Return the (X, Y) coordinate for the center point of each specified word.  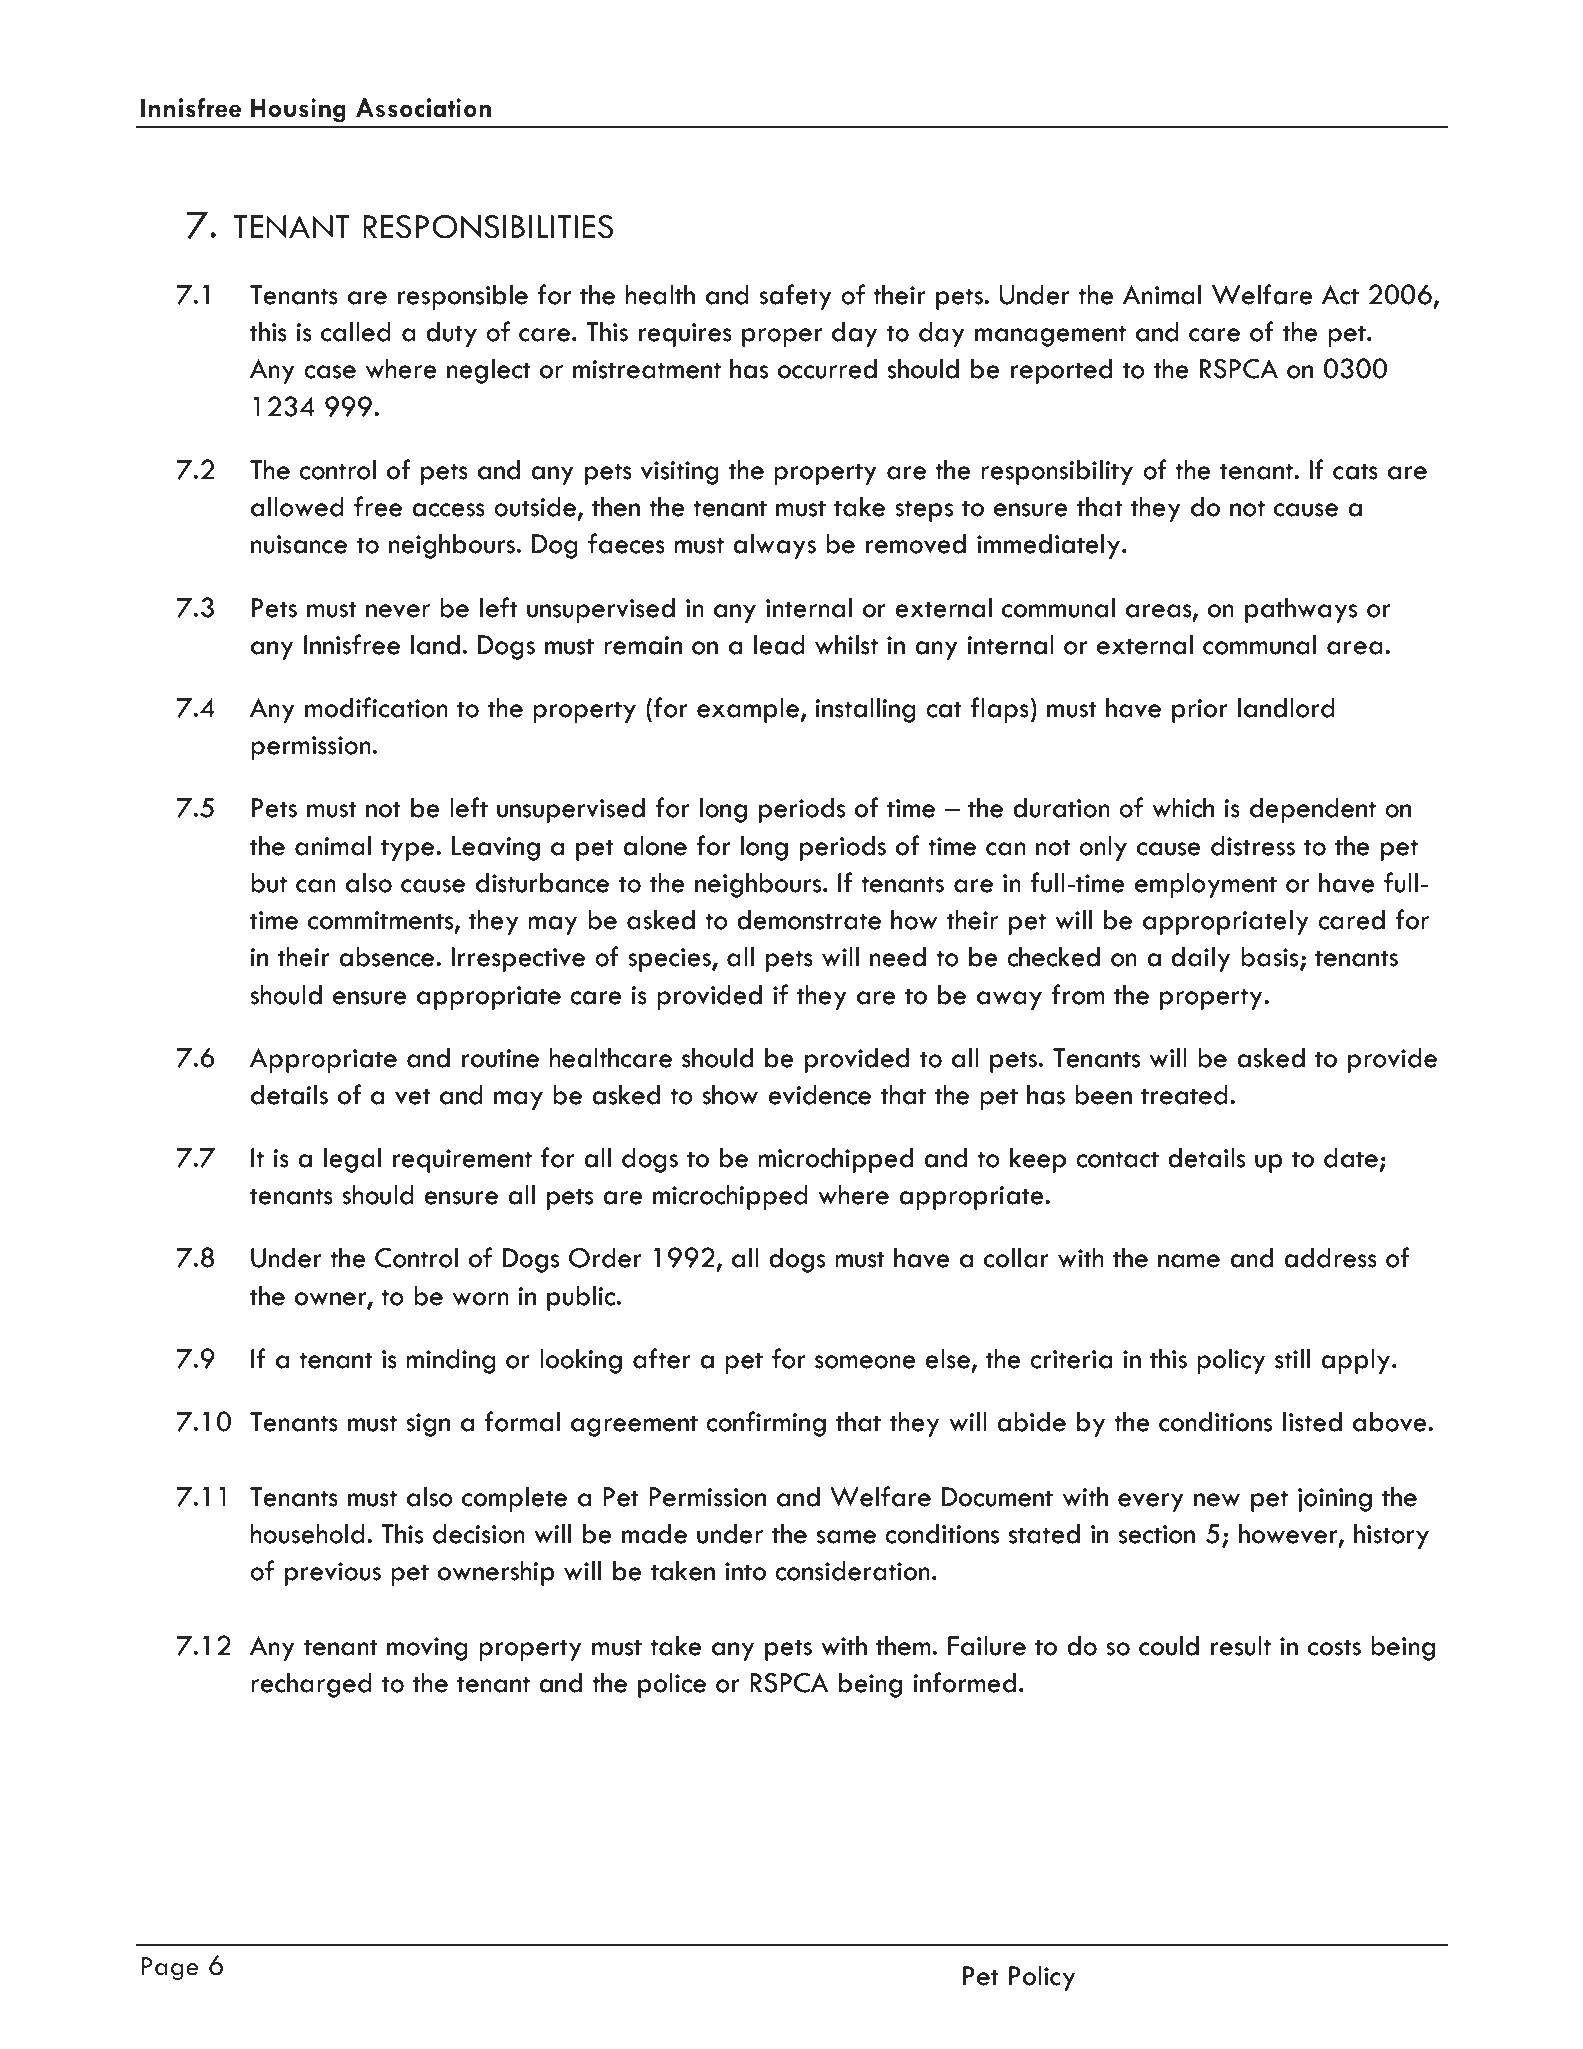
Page (170, 1969)
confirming (766, 1424)
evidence (819, 1095)
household (307, 1534)
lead (779, 645)
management (1050, 336)
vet (413, 1096)
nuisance (298, 544)
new (1217, 1500)
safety (795, 297)
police (672, 1685)
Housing (298, 110)
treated (1184, 1095)
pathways (1301, 610)
